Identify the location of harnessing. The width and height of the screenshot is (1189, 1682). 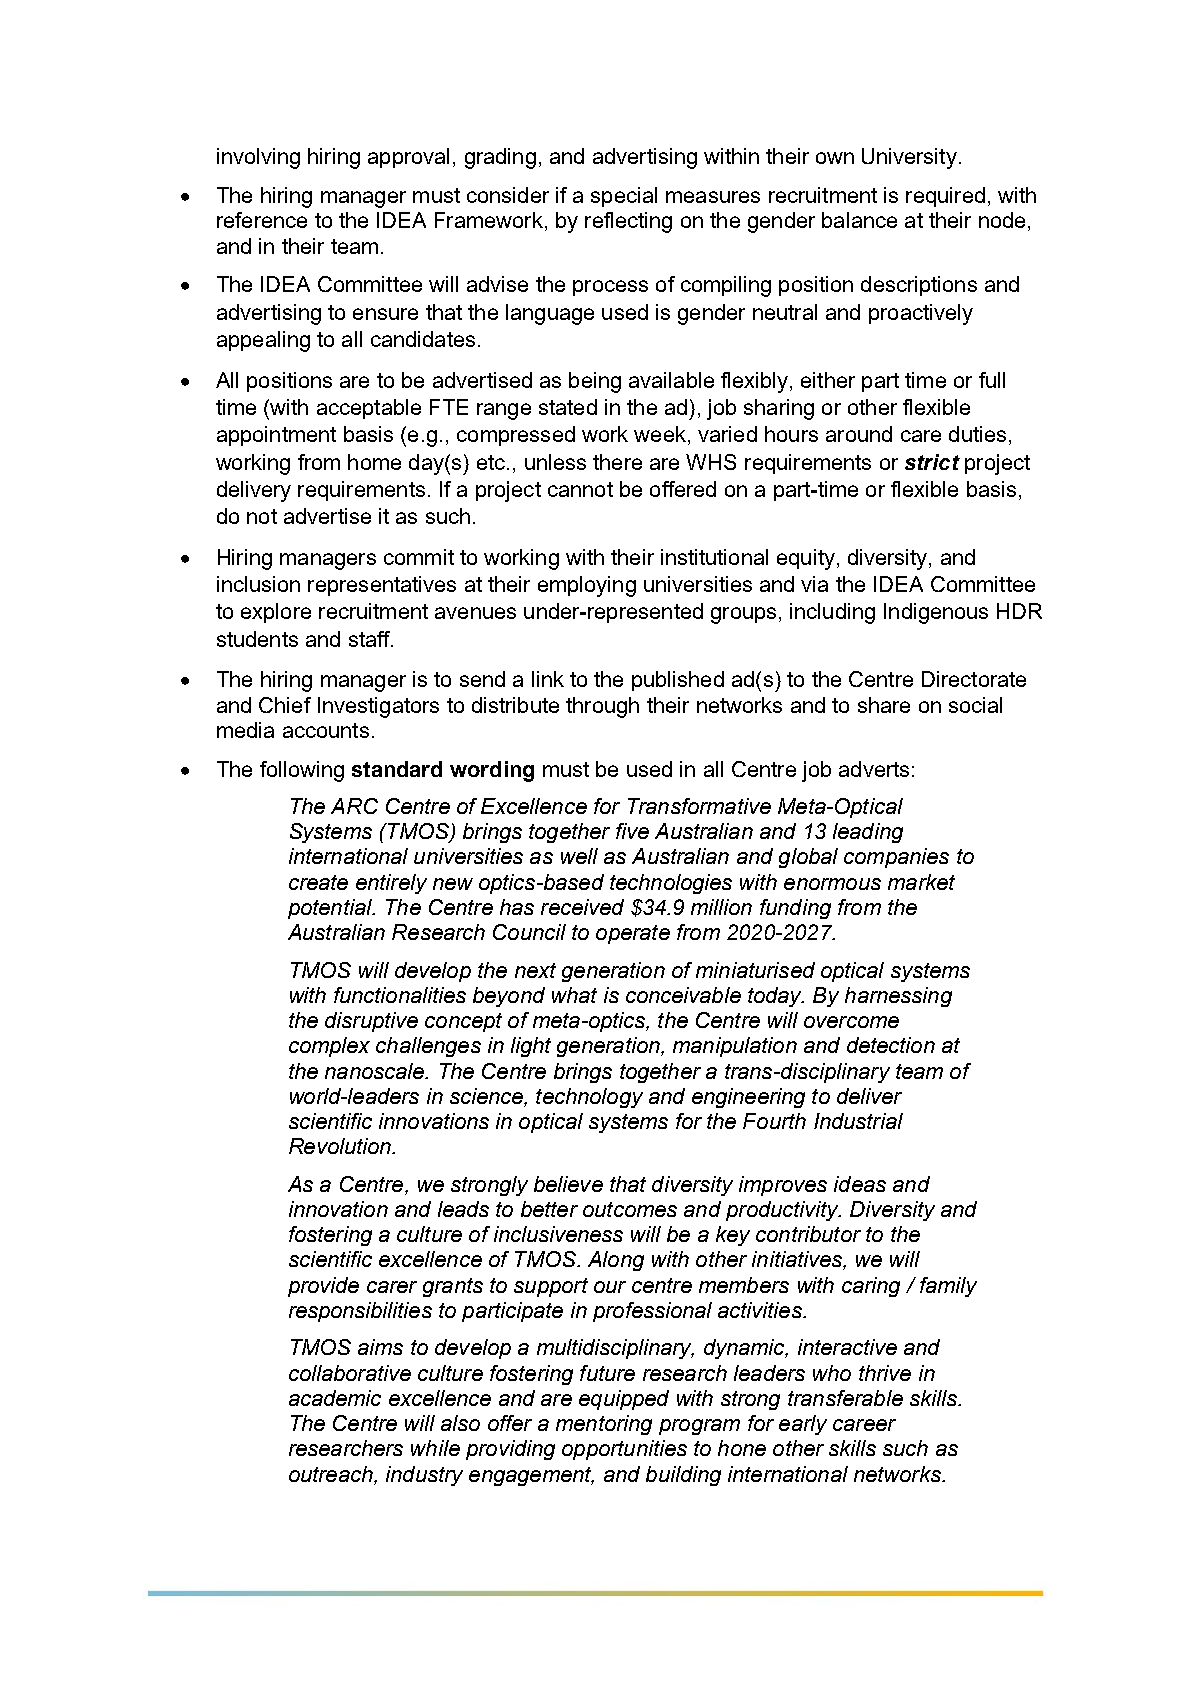
(898, 997).
